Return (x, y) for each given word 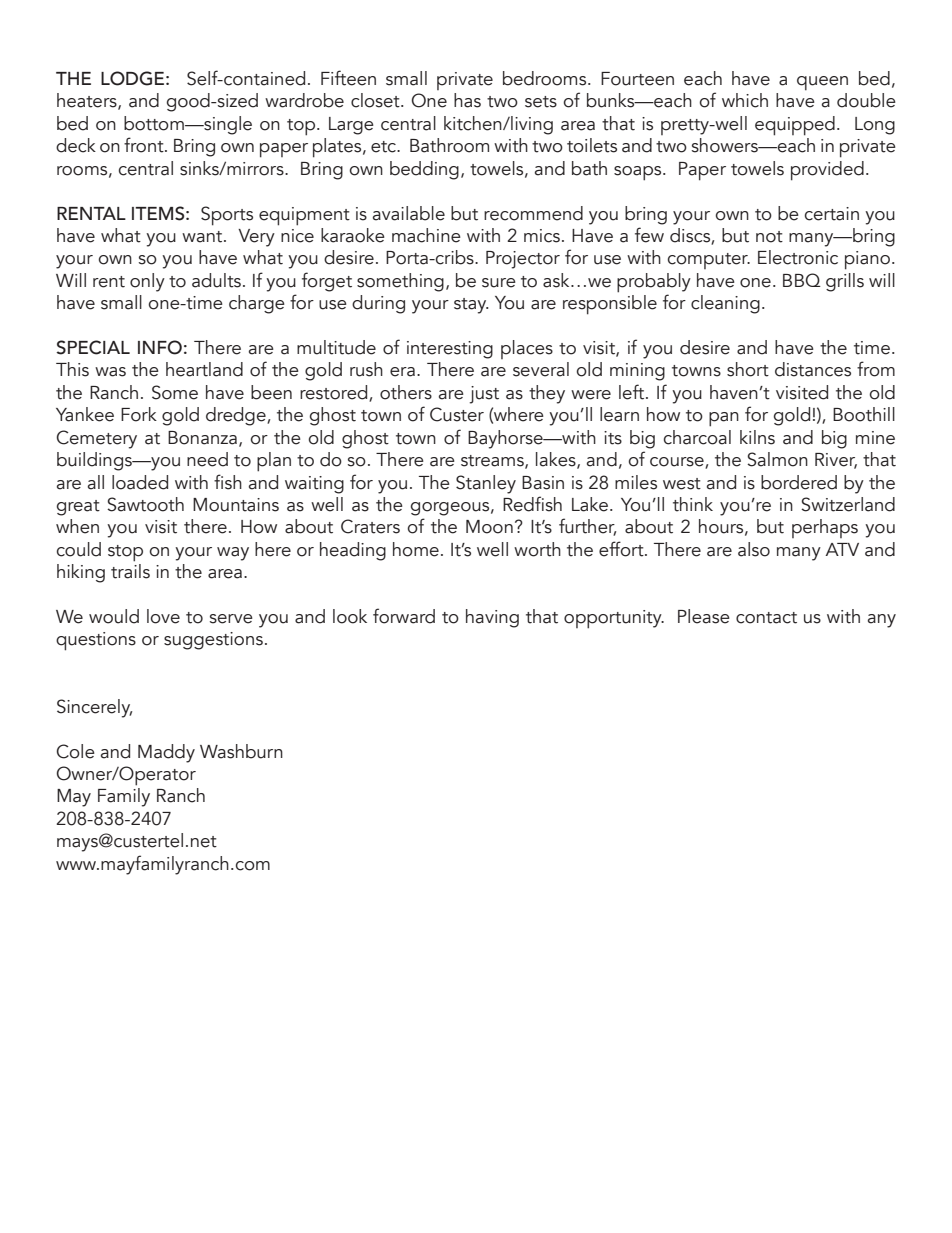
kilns (757, 437)
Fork (139, 414)
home (416, 549)
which (745, 100)
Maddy (166, 753)
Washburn (241, 751)
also (754, 549)
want (203, 237)
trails (130, 571)
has (467, 100)
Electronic (798, 257)
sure (499, 283)
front (145, 145)
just (484, 395)
